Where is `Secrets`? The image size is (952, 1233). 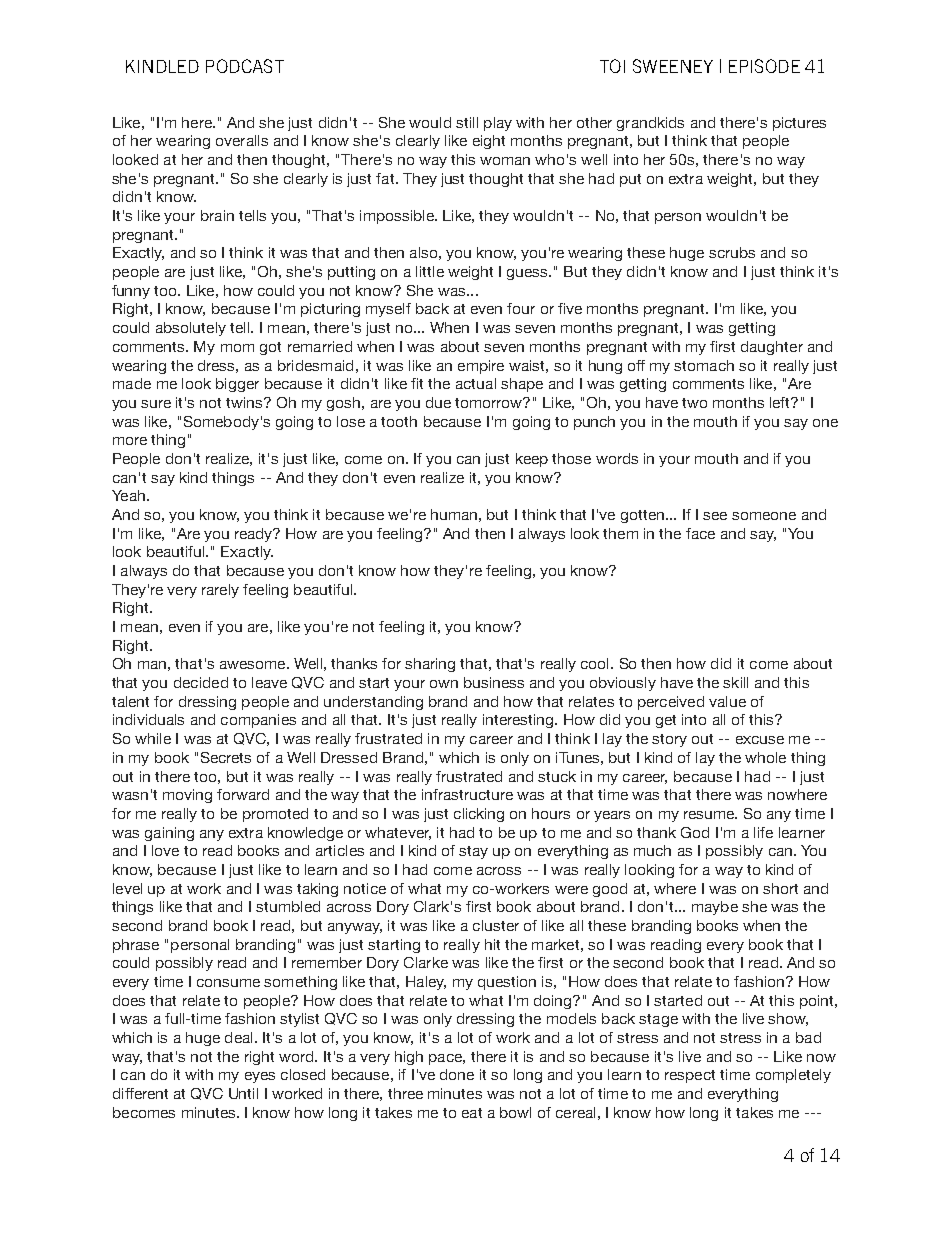
Secrets is located at coordinates (226, 757).
